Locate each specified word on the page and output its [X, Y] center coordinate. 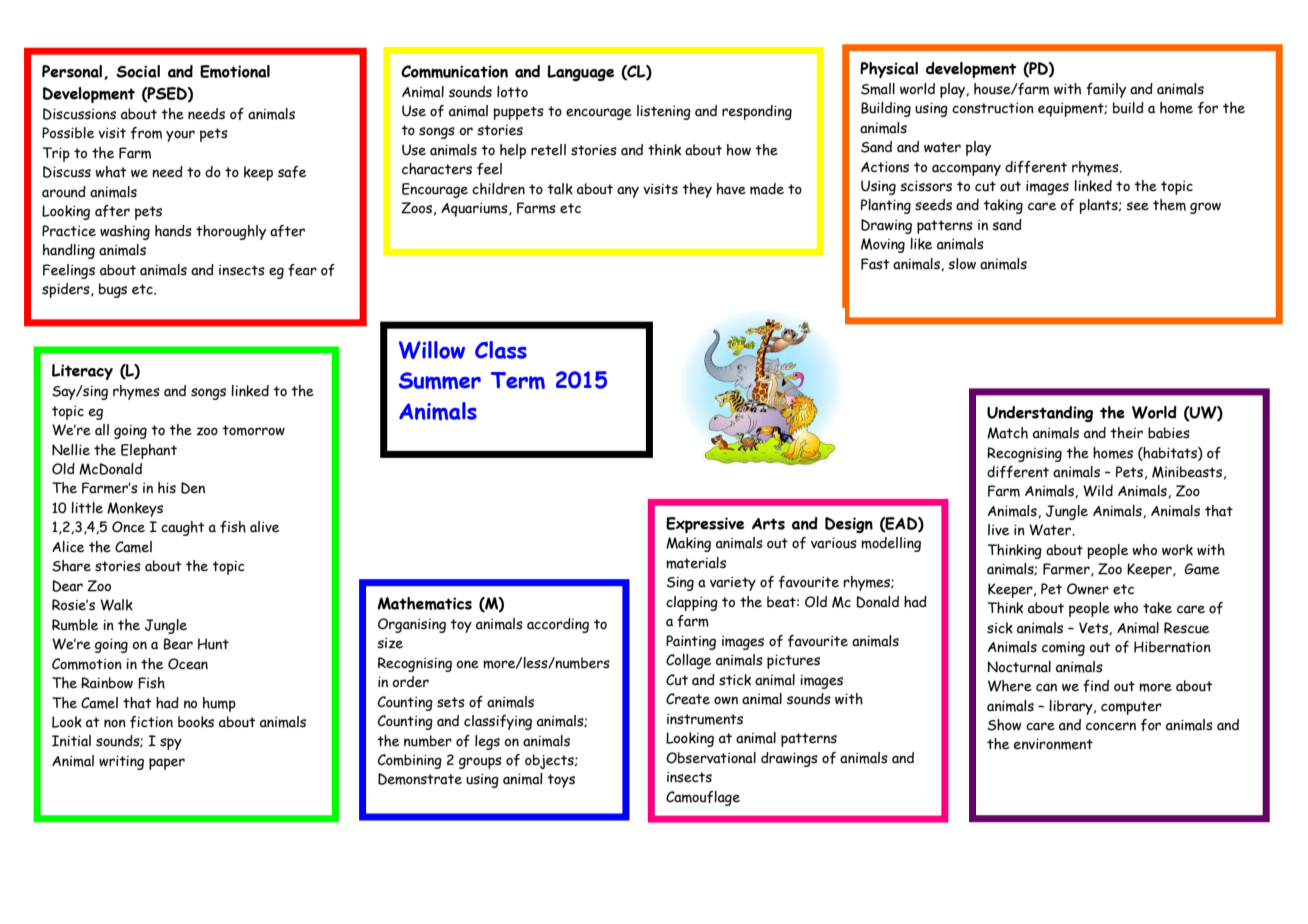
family [1106, 90]
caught [183, 528]
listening [664, 112]
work [1177, 550]
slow [962, 264]
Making [688, 544]
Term [518, 380]
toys [561, 781]
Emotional [235, 71]
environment [1053, 744]
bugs [113, 290]
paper [167, 764]
